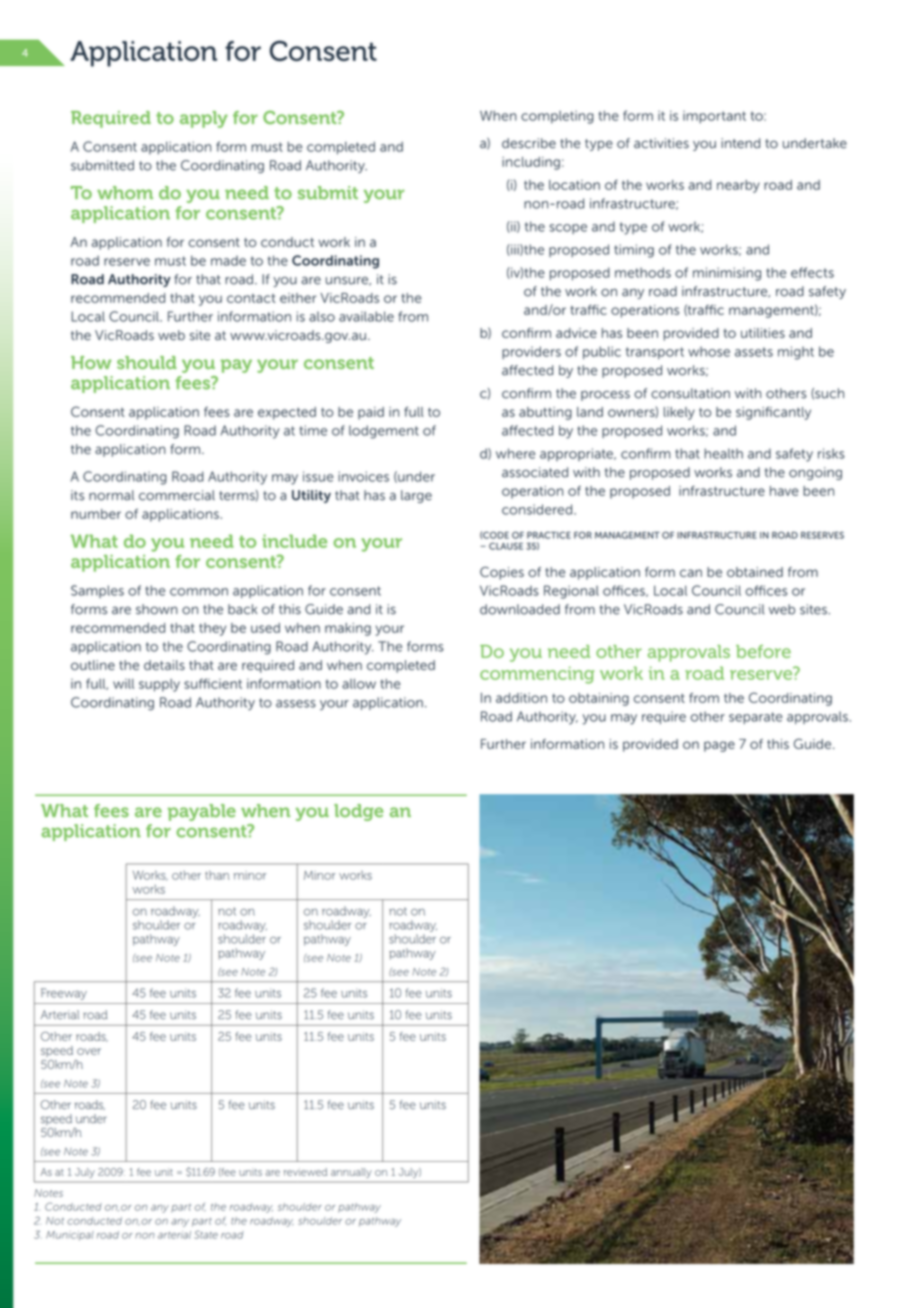 Image resolution: width=924 pixels, height=1308 pixels. What do you see at coordinates (740, 143) in the image?
I see `intend` at bounding box center [740, 143].
